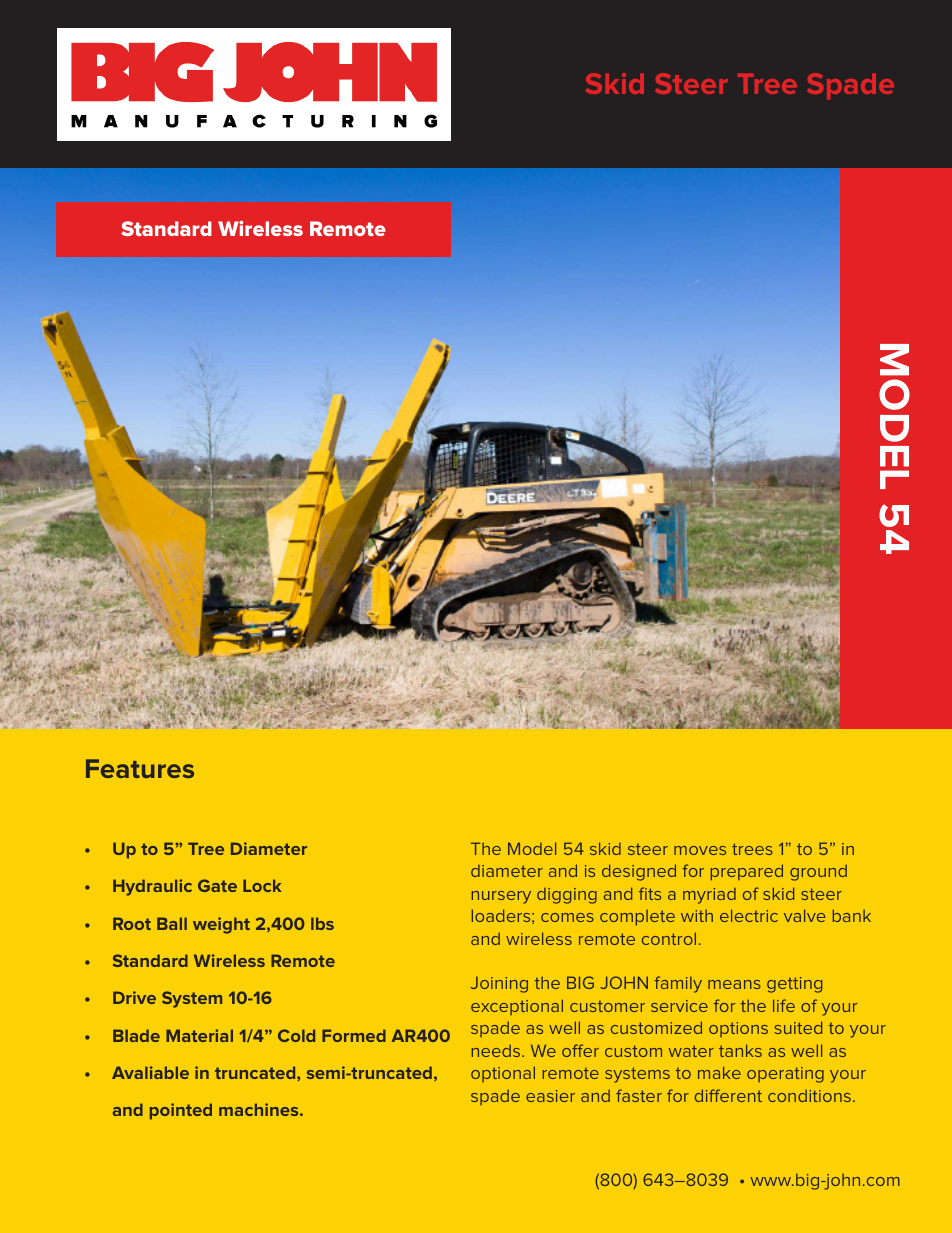  Describe the element at coordinates (140, 768) in the document. I see `Features` at that location.
